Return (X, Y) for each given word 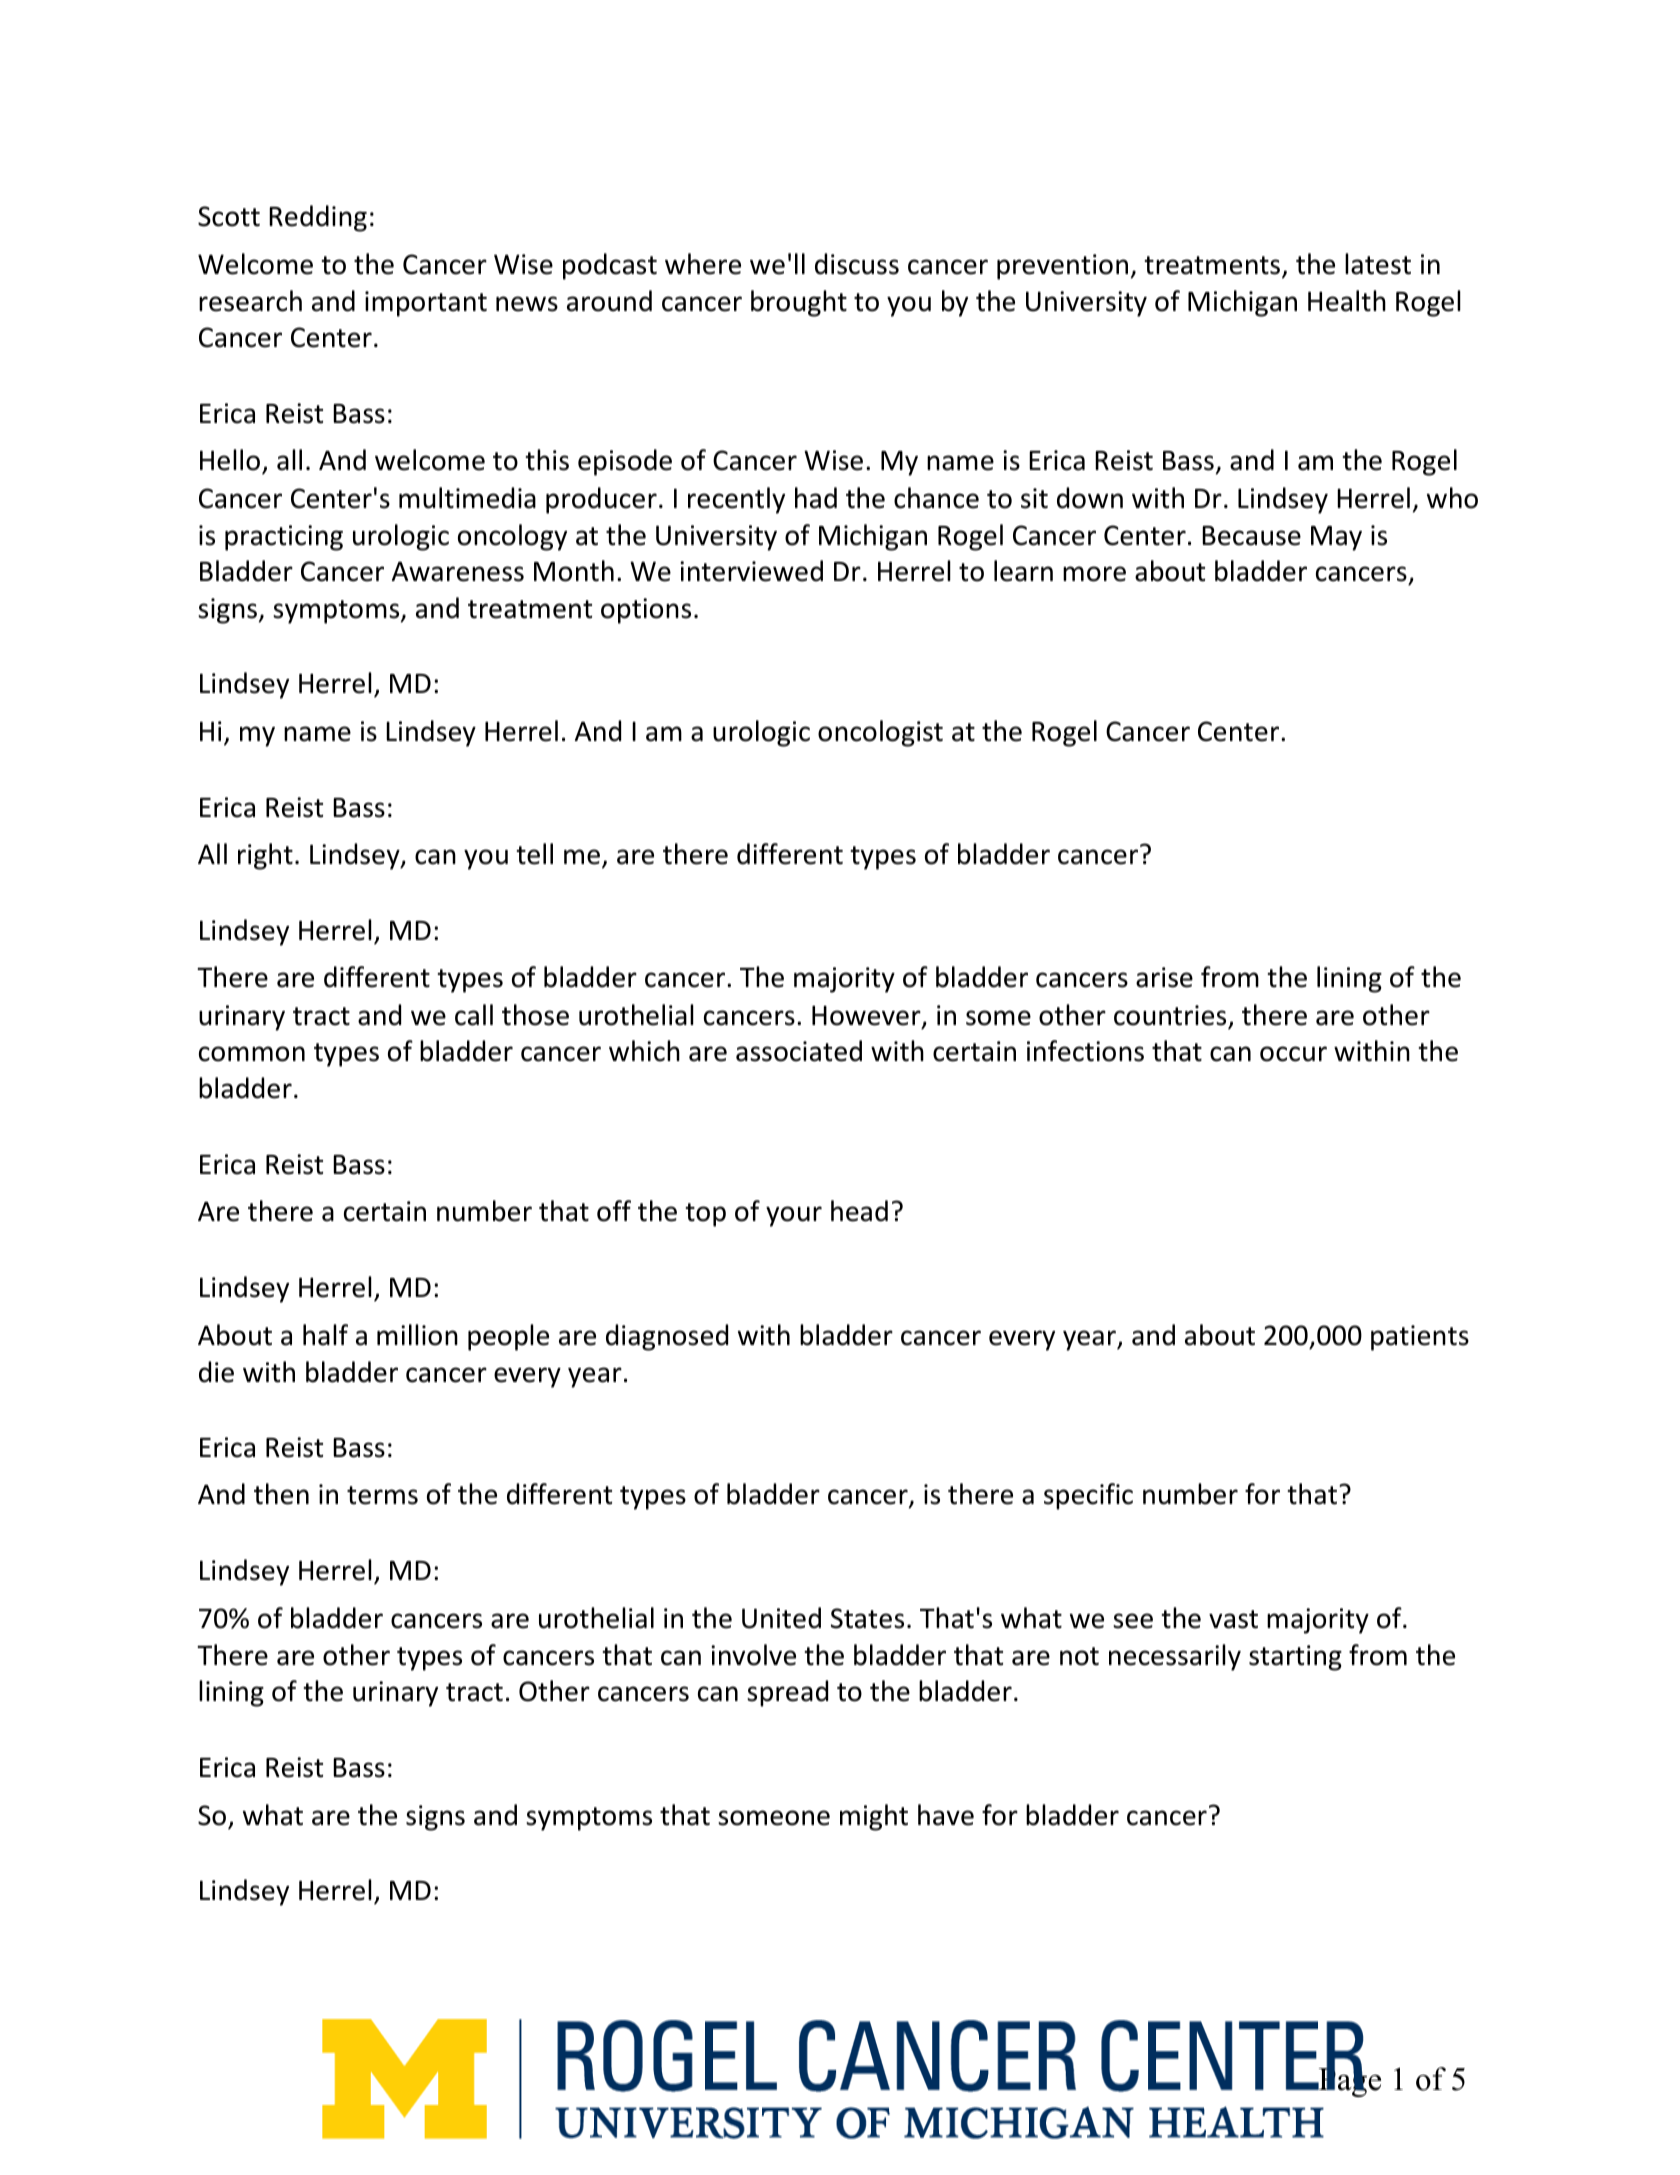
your (794, 1216)
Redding (318, 218)
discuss (857, 264)
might (874, 1817)
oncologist (880, 733)
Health (1347, 301)
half (325, 1335)
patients (1420, 1338)
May (1336, 538)
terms (382, 1495)
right (265, 856)
